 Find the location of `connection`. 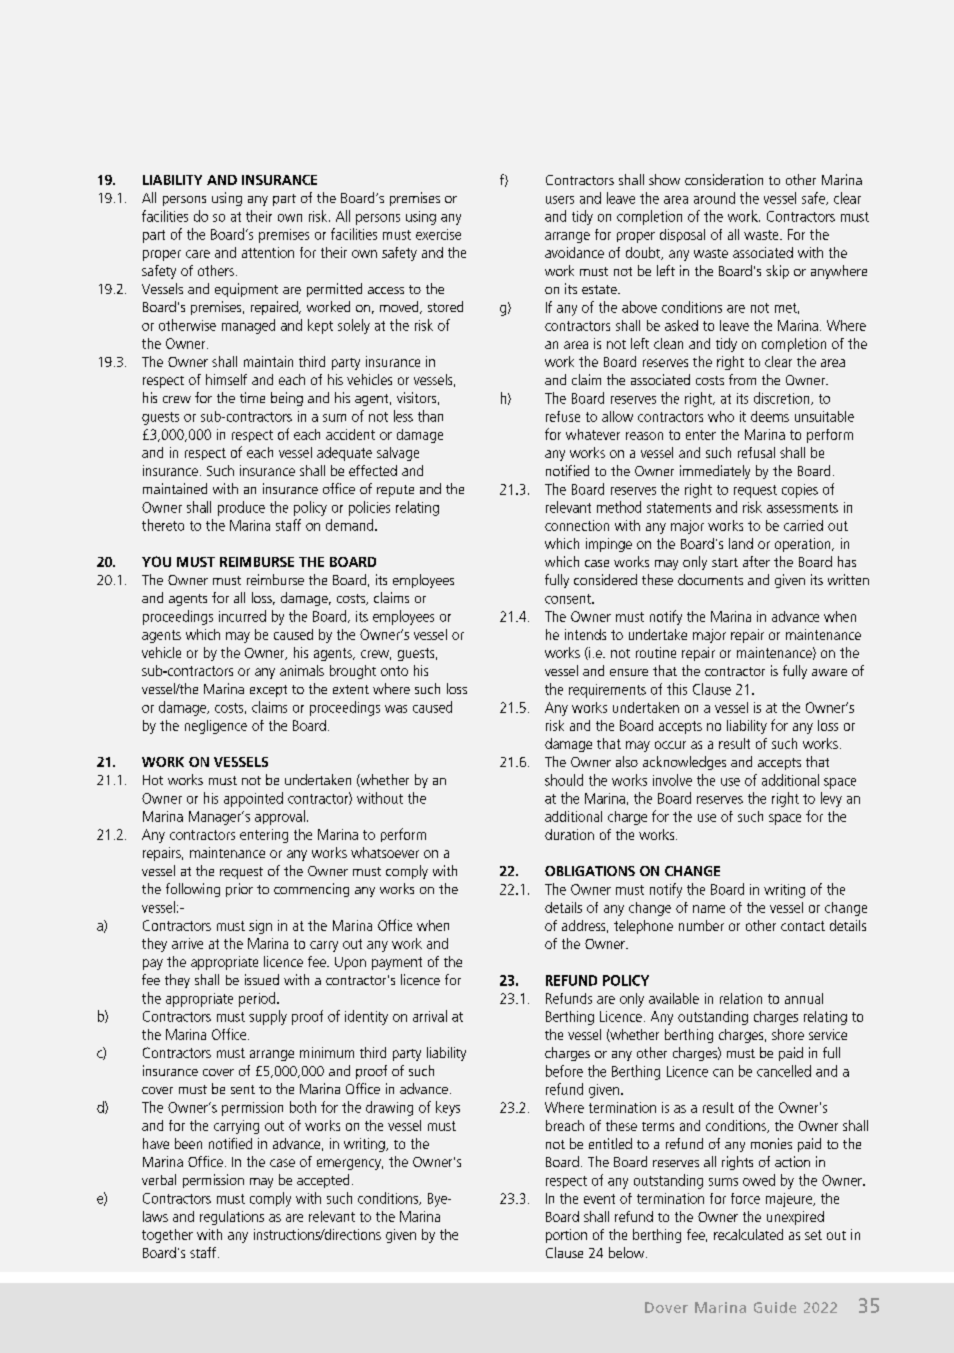

connection is located at coordinates (577, 525).
